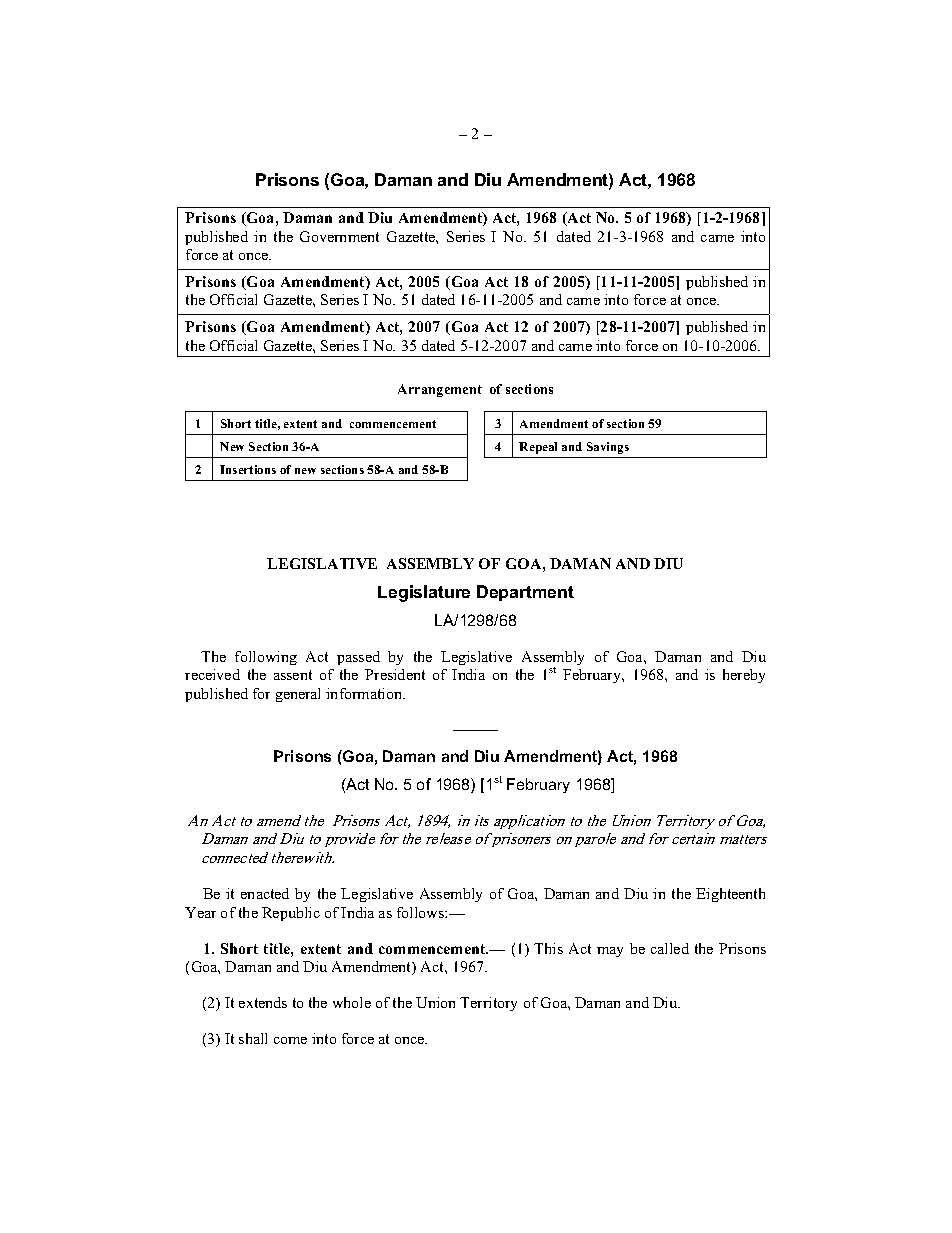 The width and height of the screenshot is (952, 1233). Describe the element at coordinates (440, 390) in the screenshot. I see `Arrangement` at that location.
